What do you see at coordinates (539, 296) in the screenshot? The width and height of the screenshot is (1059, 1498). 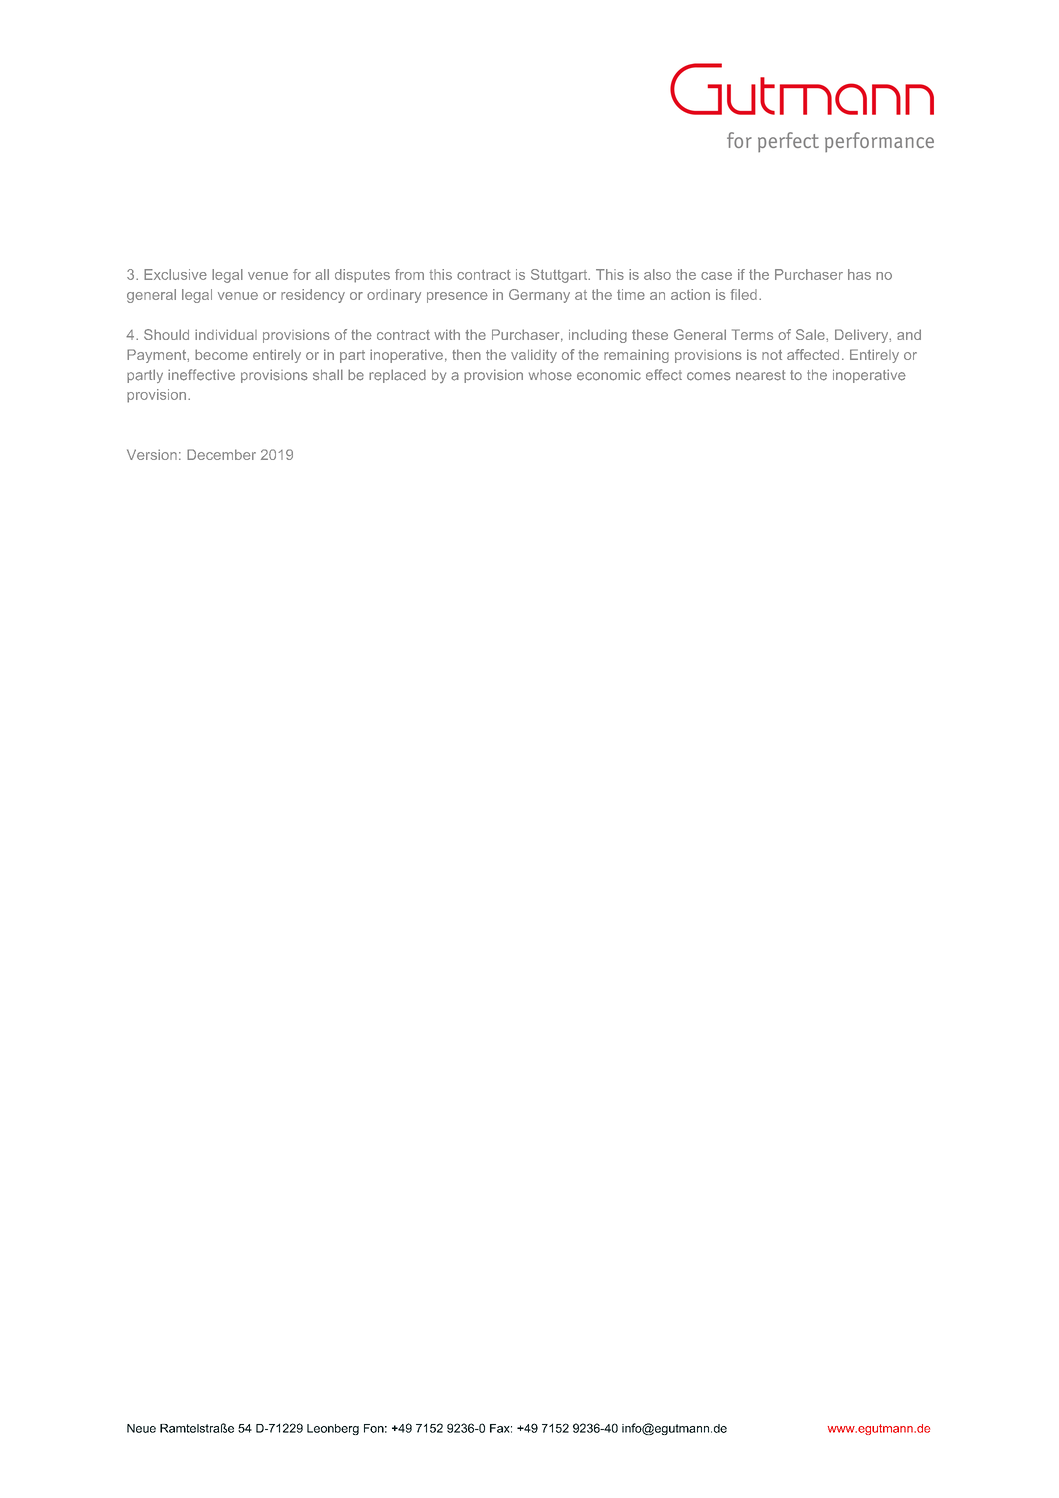 I see `Germany` at bounding box center [539, 296].
